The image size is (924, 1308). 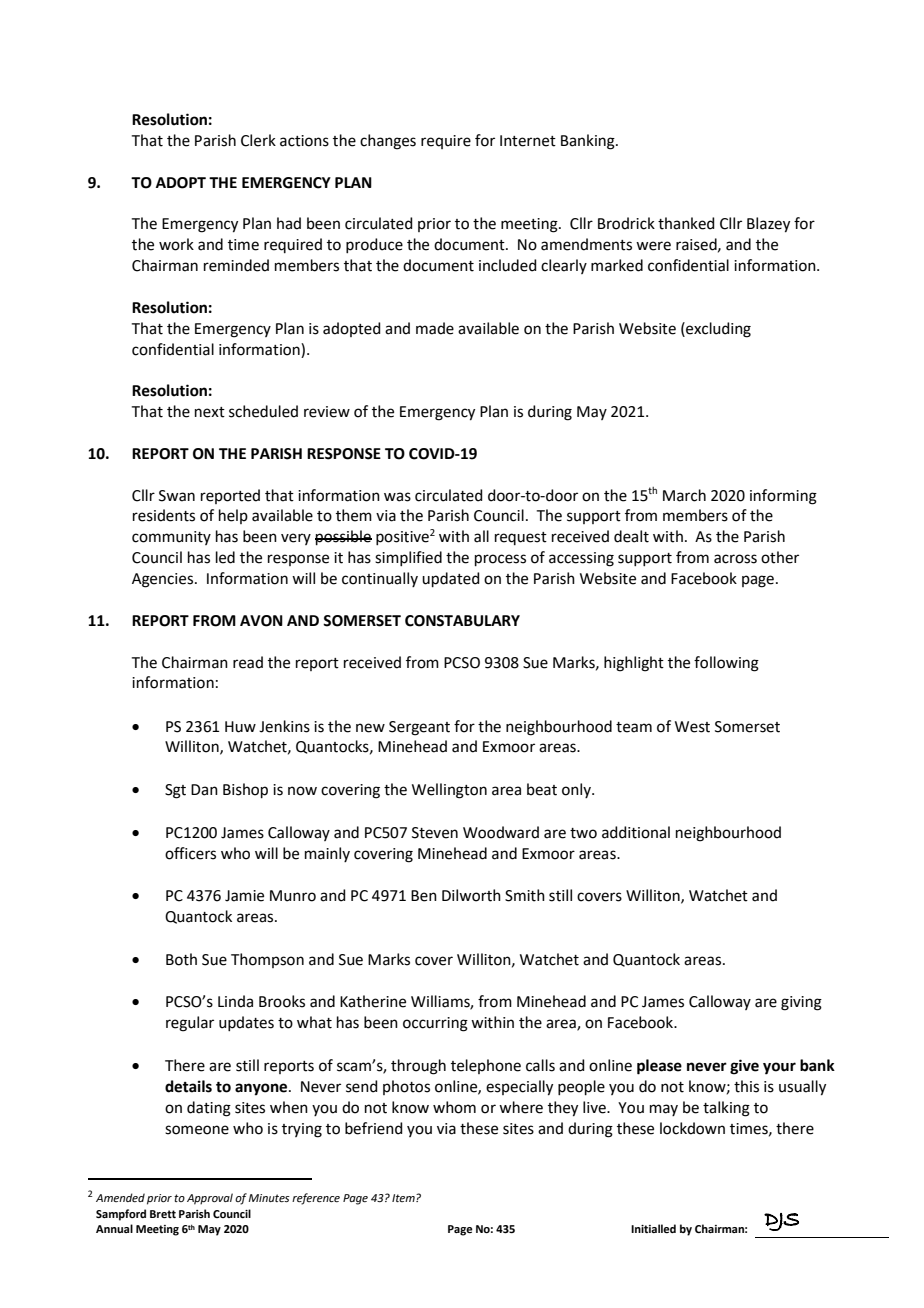 I want to click on was, so click(x=397, y=497).
